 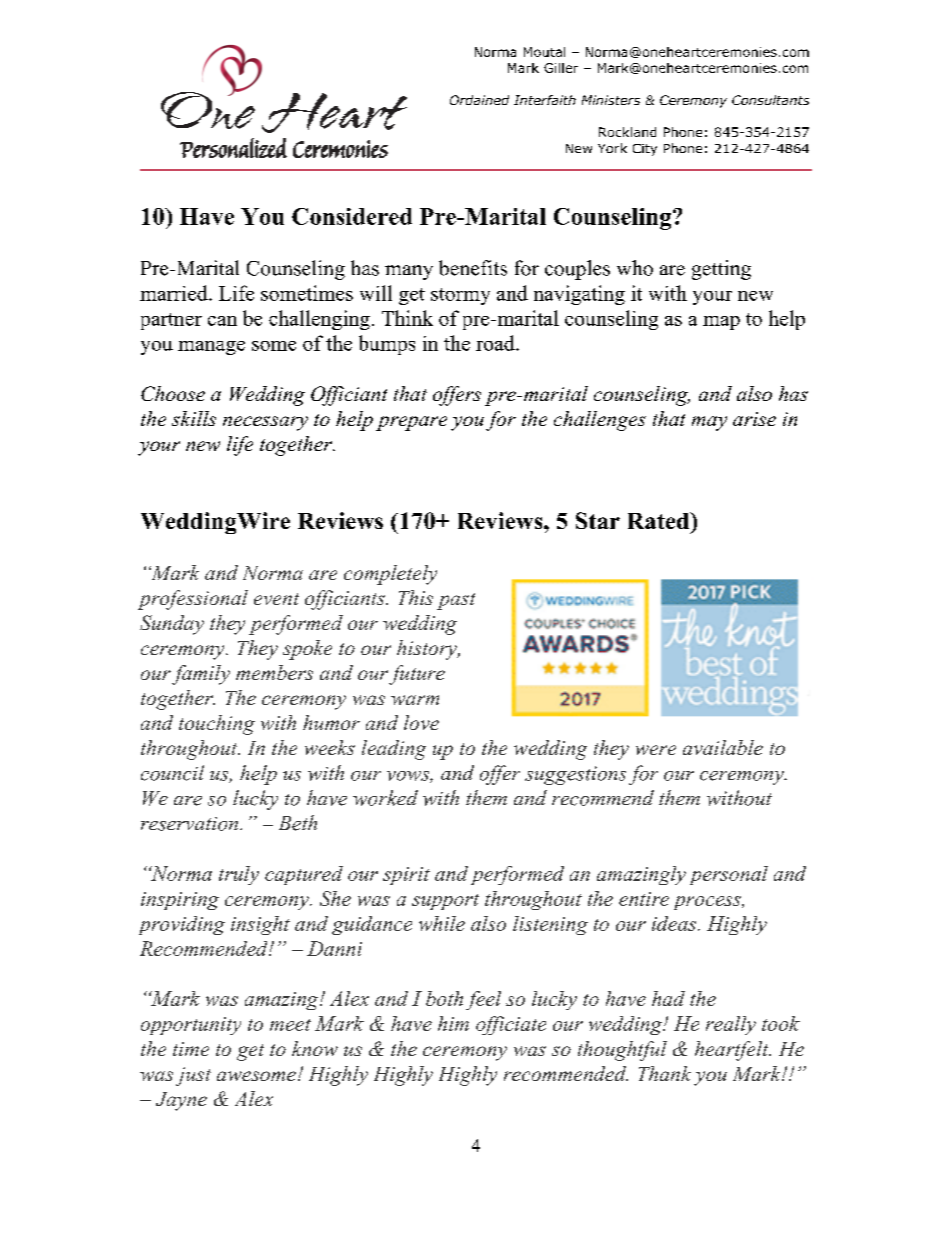 I want to click on Considered, so click(x=352, y=216).
